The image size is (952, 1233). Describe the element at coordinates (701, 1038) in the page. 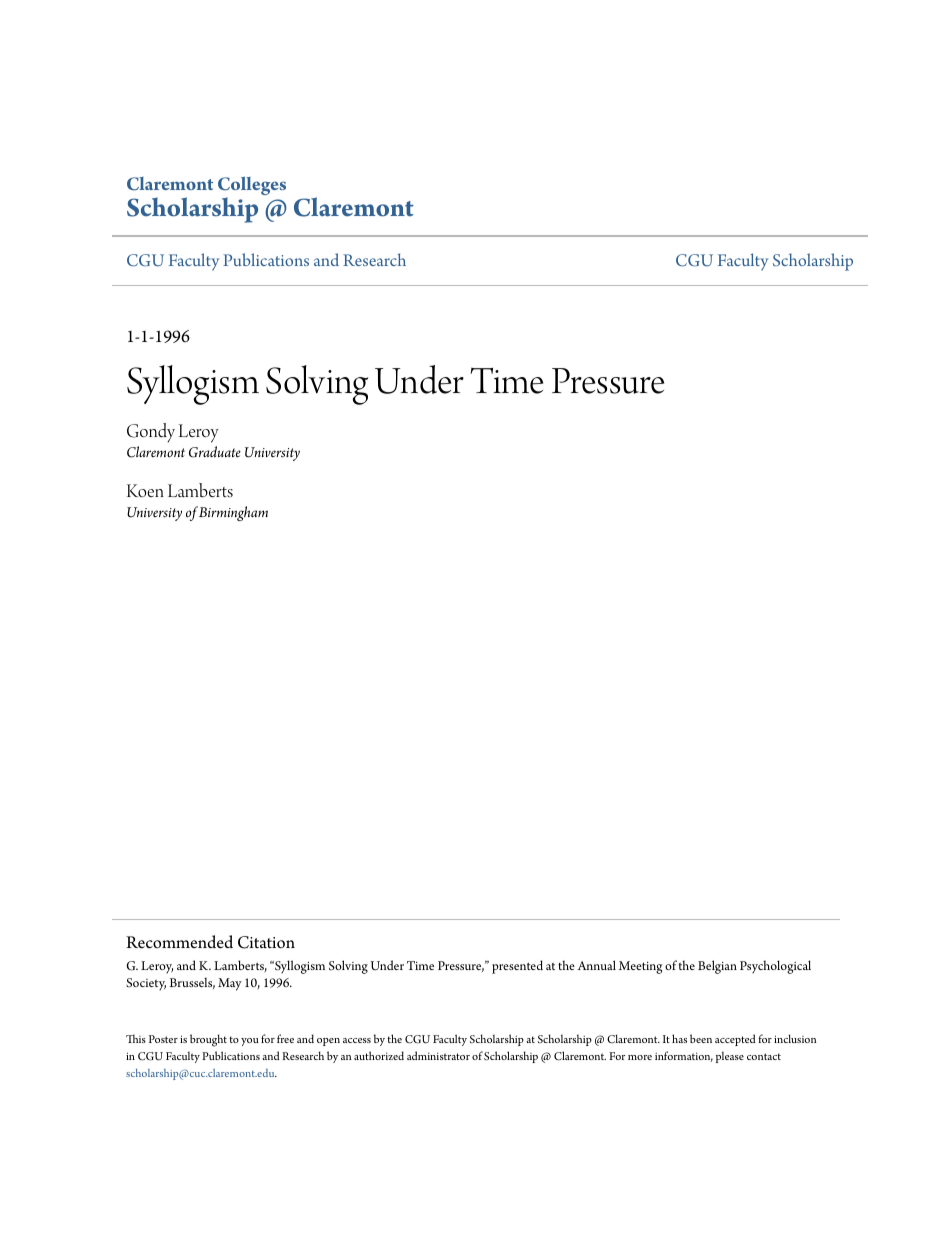

I see `been` at that location.
